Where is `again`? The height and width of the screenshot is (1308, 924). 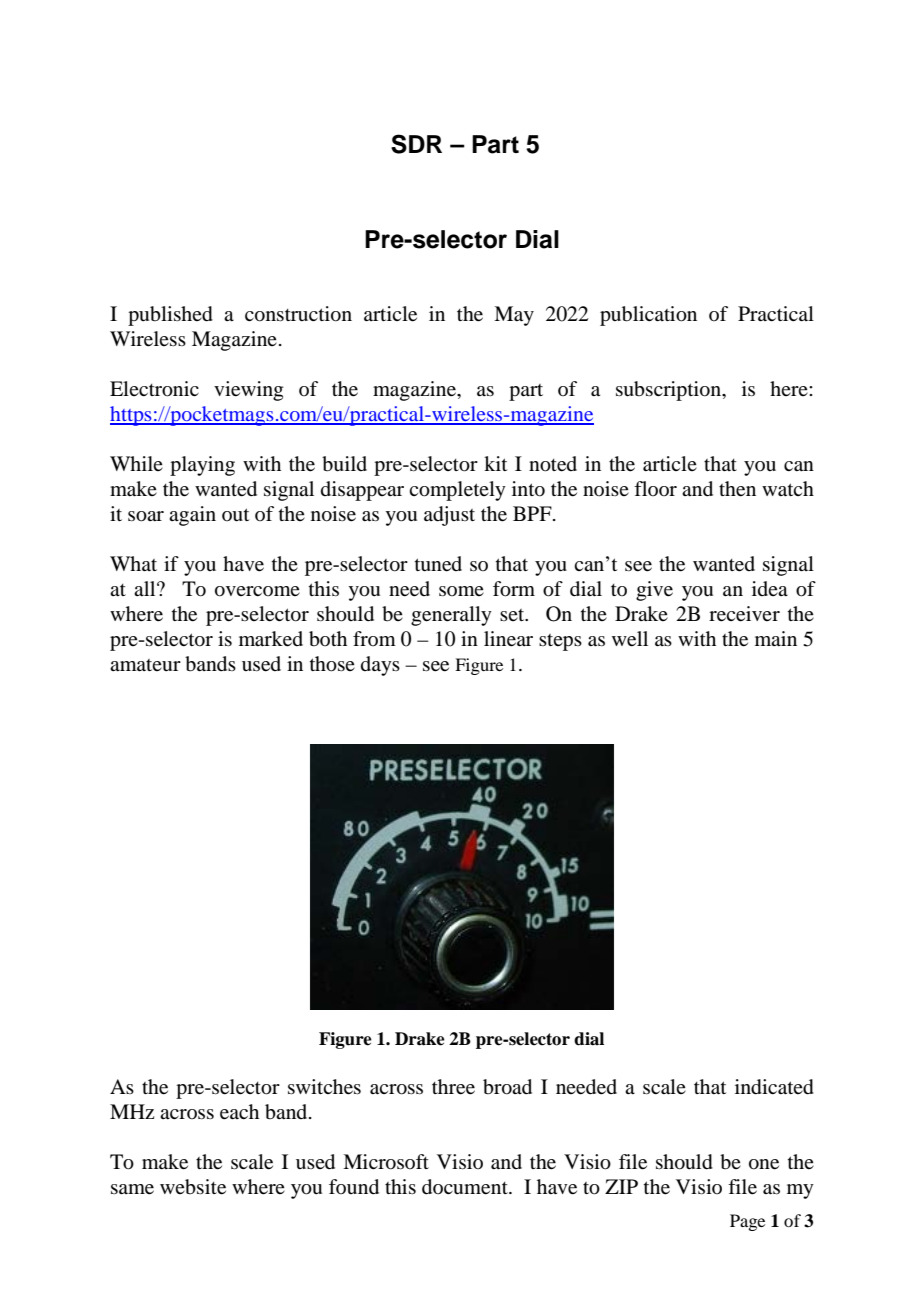
again is located at coordinates (192, 516).
